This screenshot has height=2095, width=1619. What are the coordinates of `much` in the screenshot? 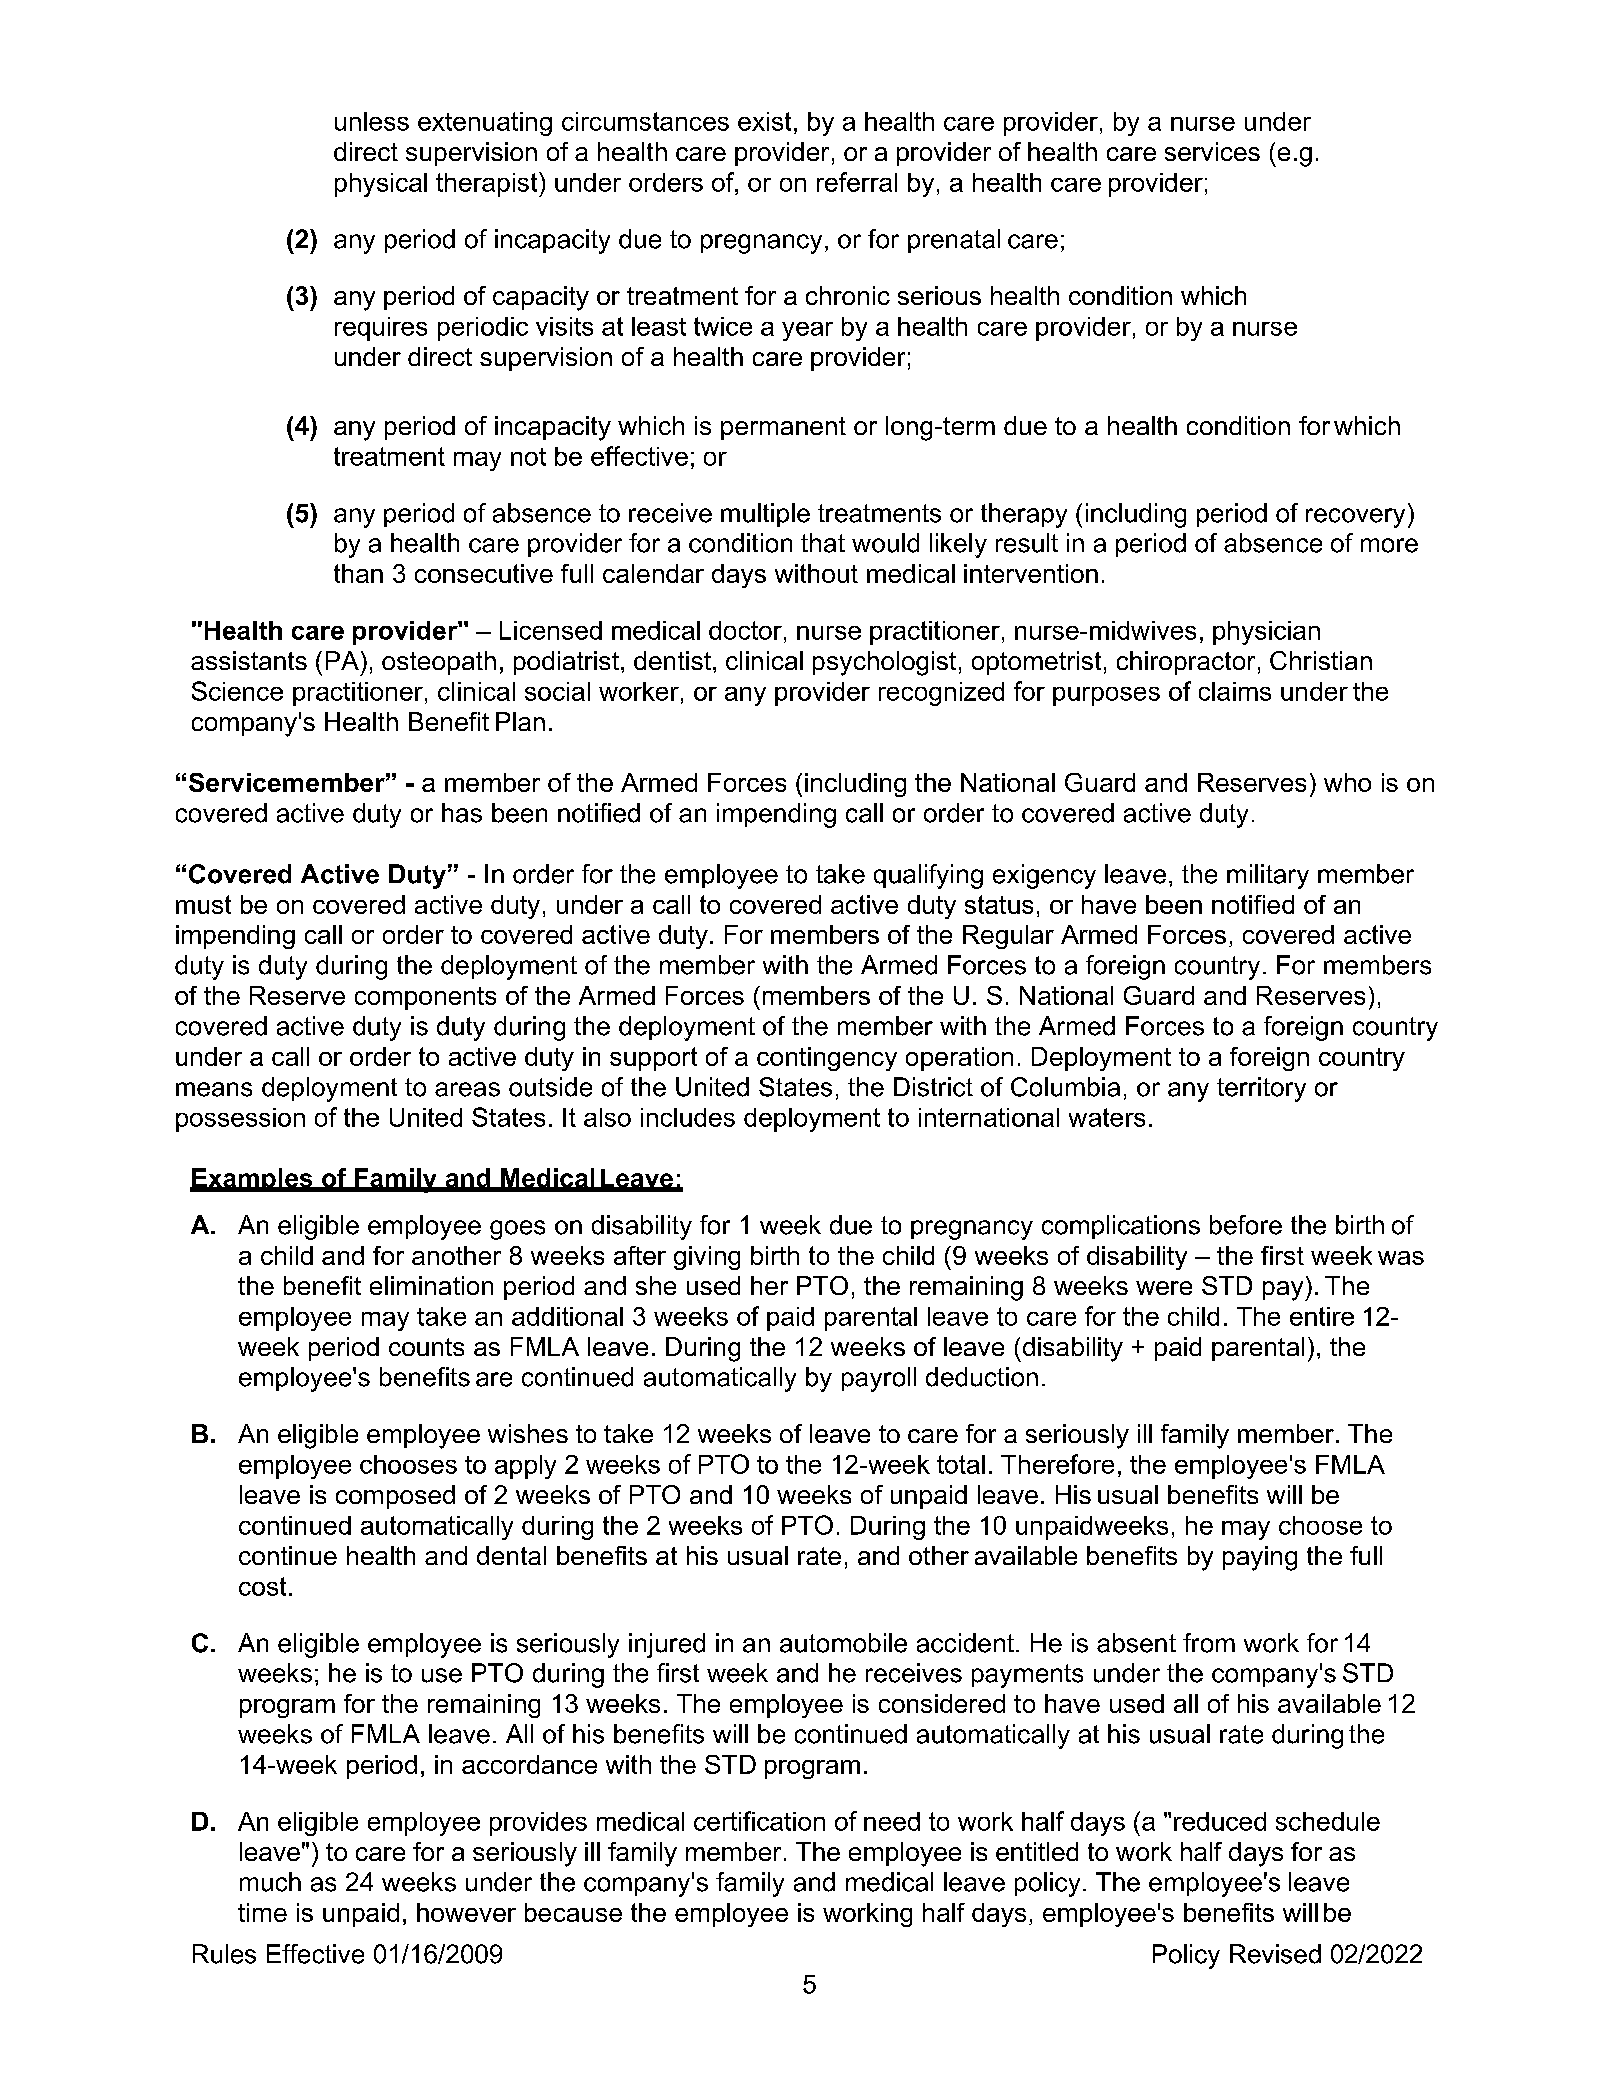 It's located at (270, 1882).
